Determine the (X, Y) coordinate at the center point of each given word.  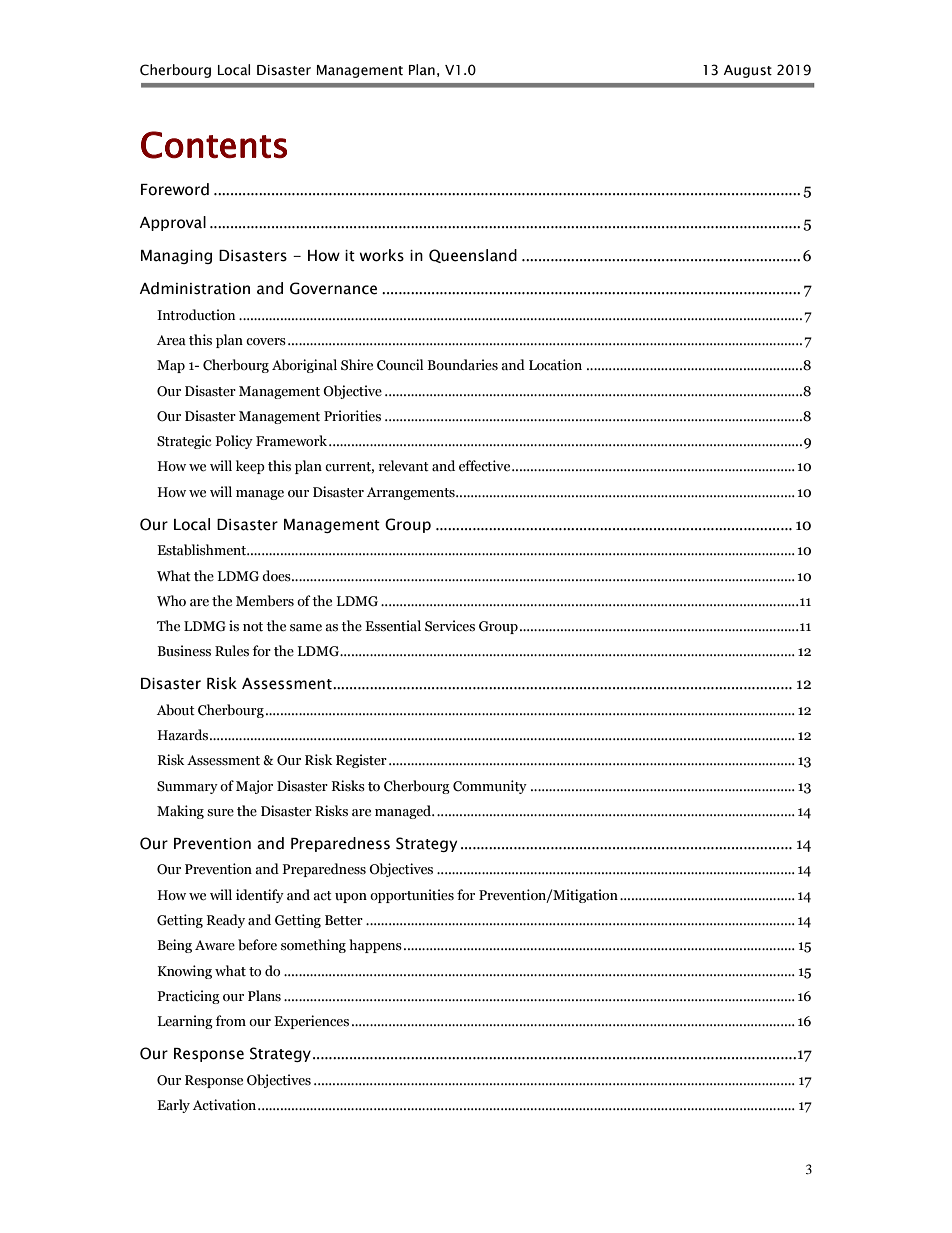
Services (450, 626)
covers (266, 342)
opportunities (412, 896)
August (748, 71)
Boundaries (462, 365)
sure (220, 813)
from (231, 1020)
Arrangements (412, 493)
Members (265, 601)
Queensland (473, 256)
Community (490, 787)
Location (555, 365)
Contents (214, 145)
